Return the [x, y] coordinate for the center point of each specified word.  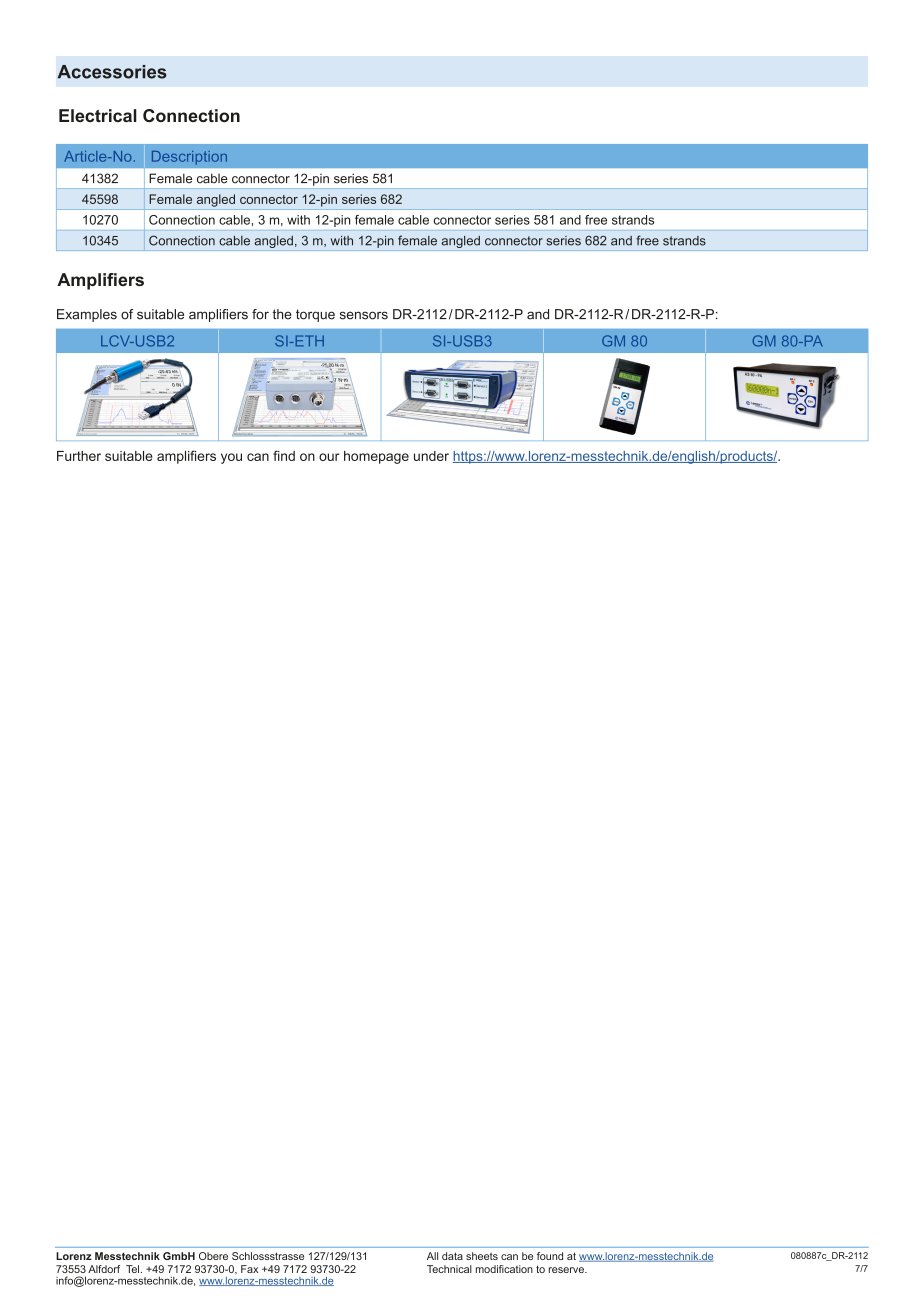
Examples [87, 315]
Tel [134, 1269]
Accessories [112, 72]
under [431, 456]
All [432, 1256]
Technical [449, 1269]
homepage [376, 457]
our [329, 457]
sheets [482, 1256]
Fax [249, 1269]
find [284, 455]
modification [504, 1269]
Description [189, 158]
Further [79, 456]
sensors [364, 315]
